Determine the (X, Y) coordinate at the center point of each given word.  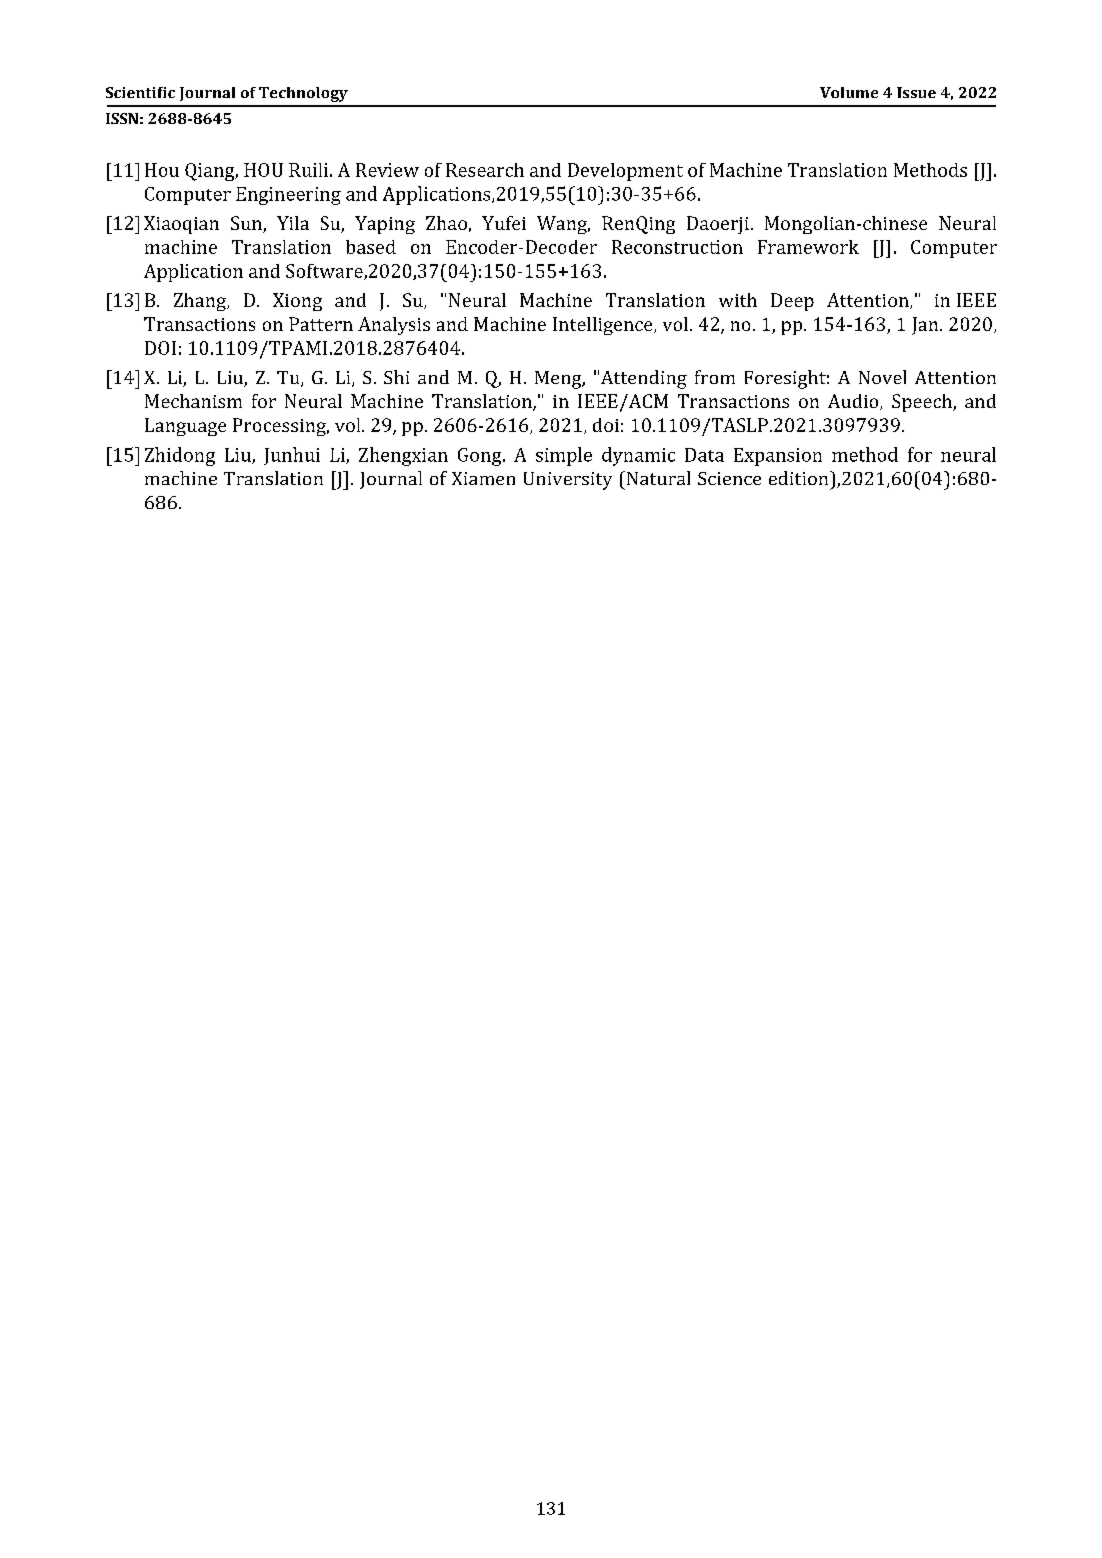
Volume (849, 92)
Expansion (778, 457)
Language (185, 427)
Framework (808, 247)
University (568, 481)
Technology (303, 94)
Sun (247, 224)
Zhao (446, 223)
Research (485, 170)
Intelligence (604, 326)
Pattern (321, 324)
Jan (926, 326)
